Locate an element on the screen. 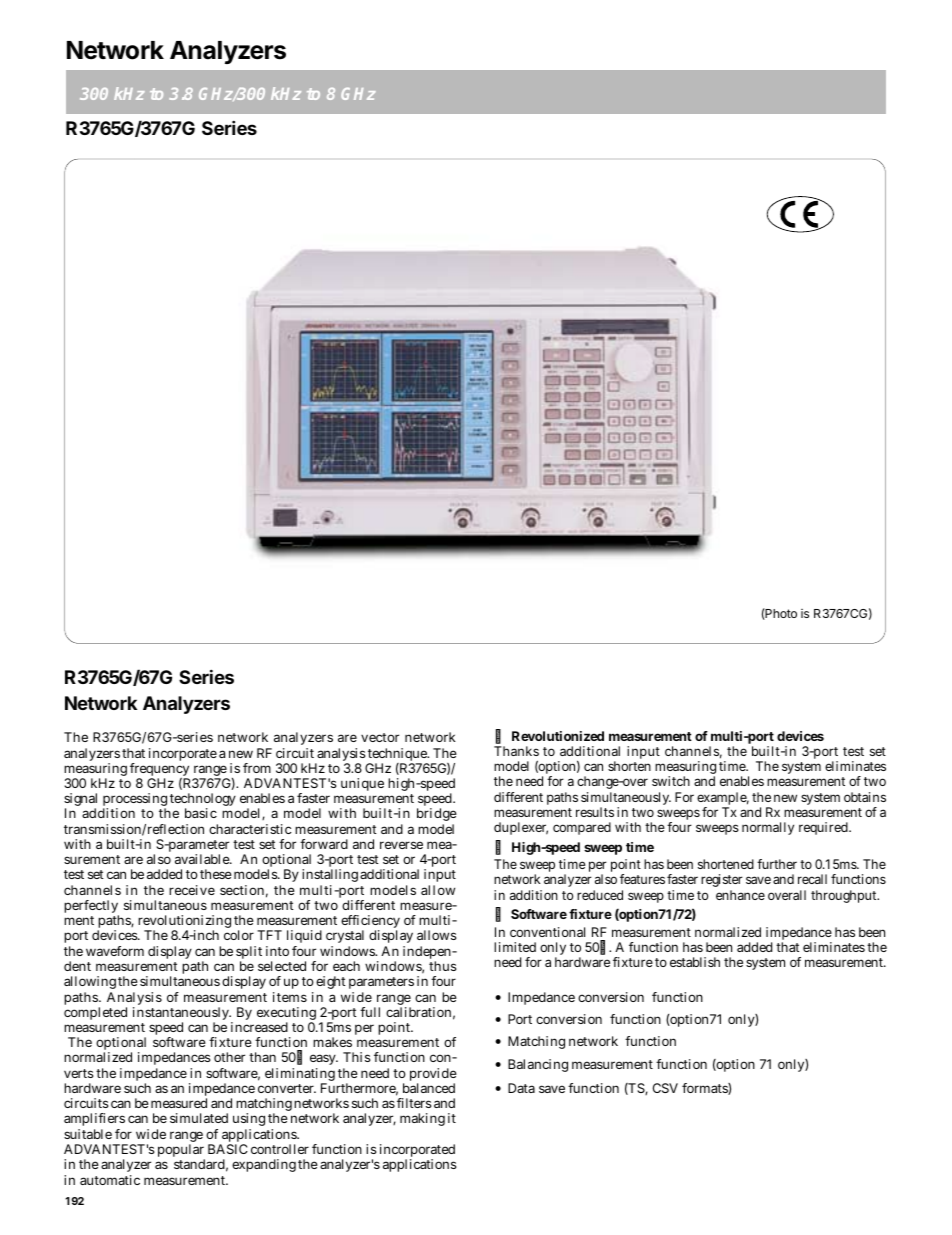 Image resolution: width=952 pixels, height=1235 pixels. thus is located at coordinates (443, 966).
